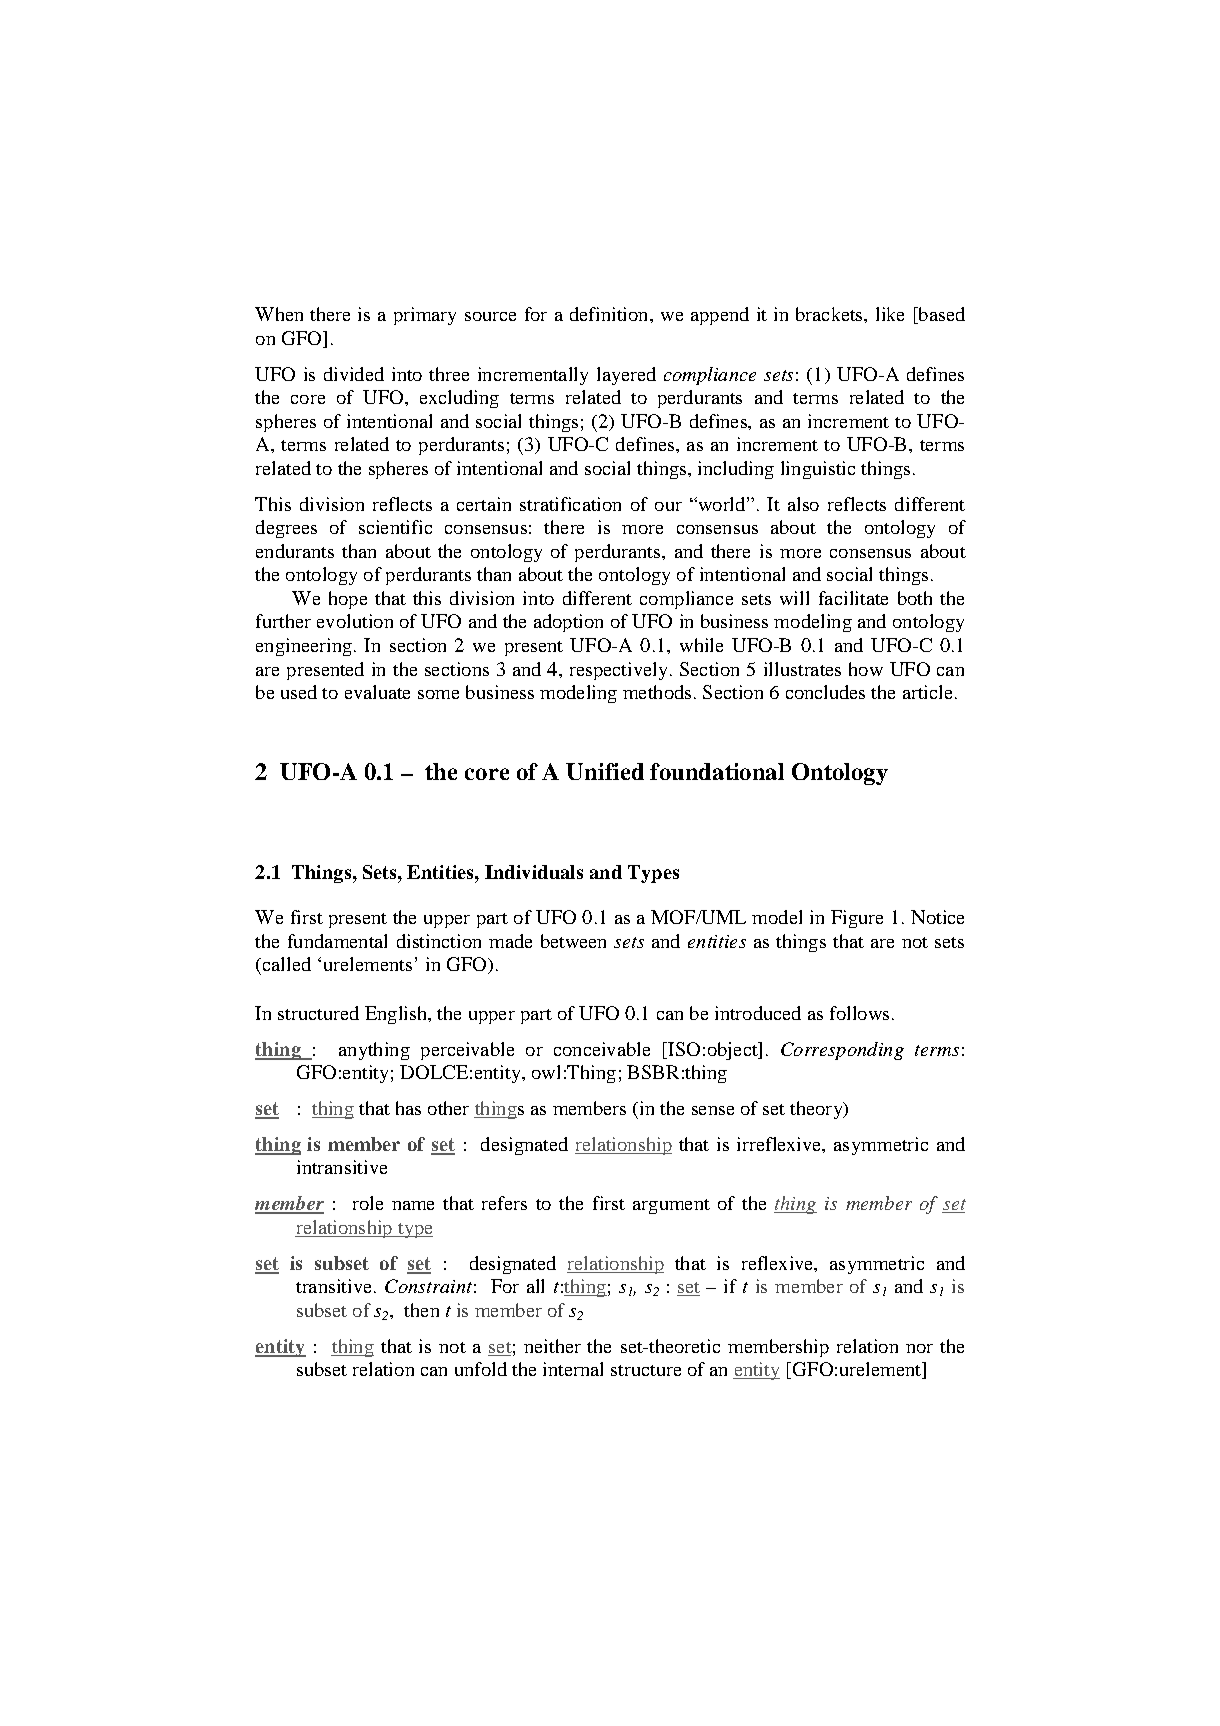 Image resolution: width=1220 pixels, height=1726 pixels. Describe the element at coordinates (354, 374) in the image. I see `divided` at that location.
